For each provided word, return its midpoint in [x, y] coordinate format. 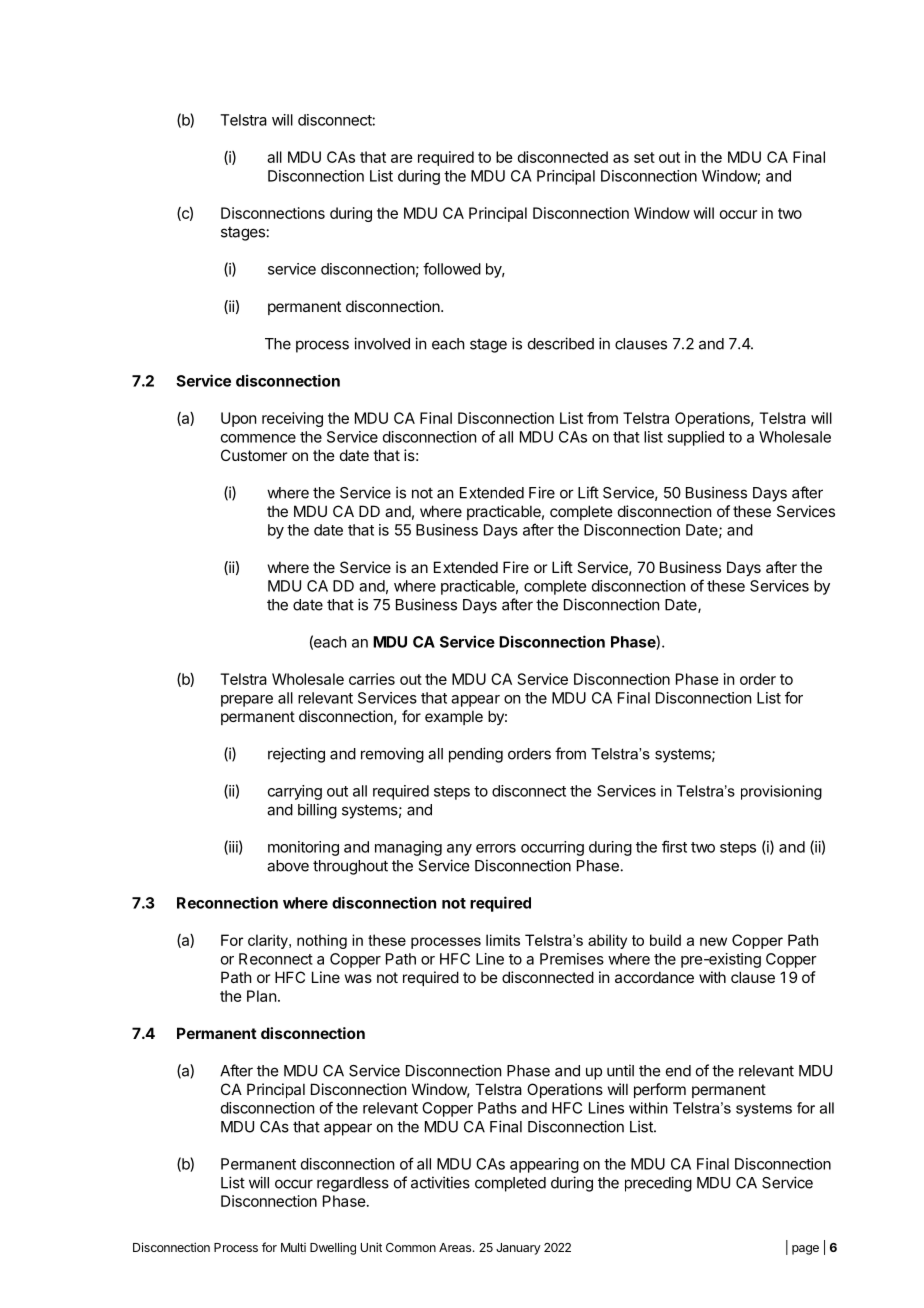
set [644, 157]
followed [452, 268]
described [561, 343]
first [674, 846]
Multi [293, 1247]
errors [496, 848]
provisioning [781, 792]
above [288, 866]
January [518, 1249]
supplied [695, 438]
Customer [254, 455]
